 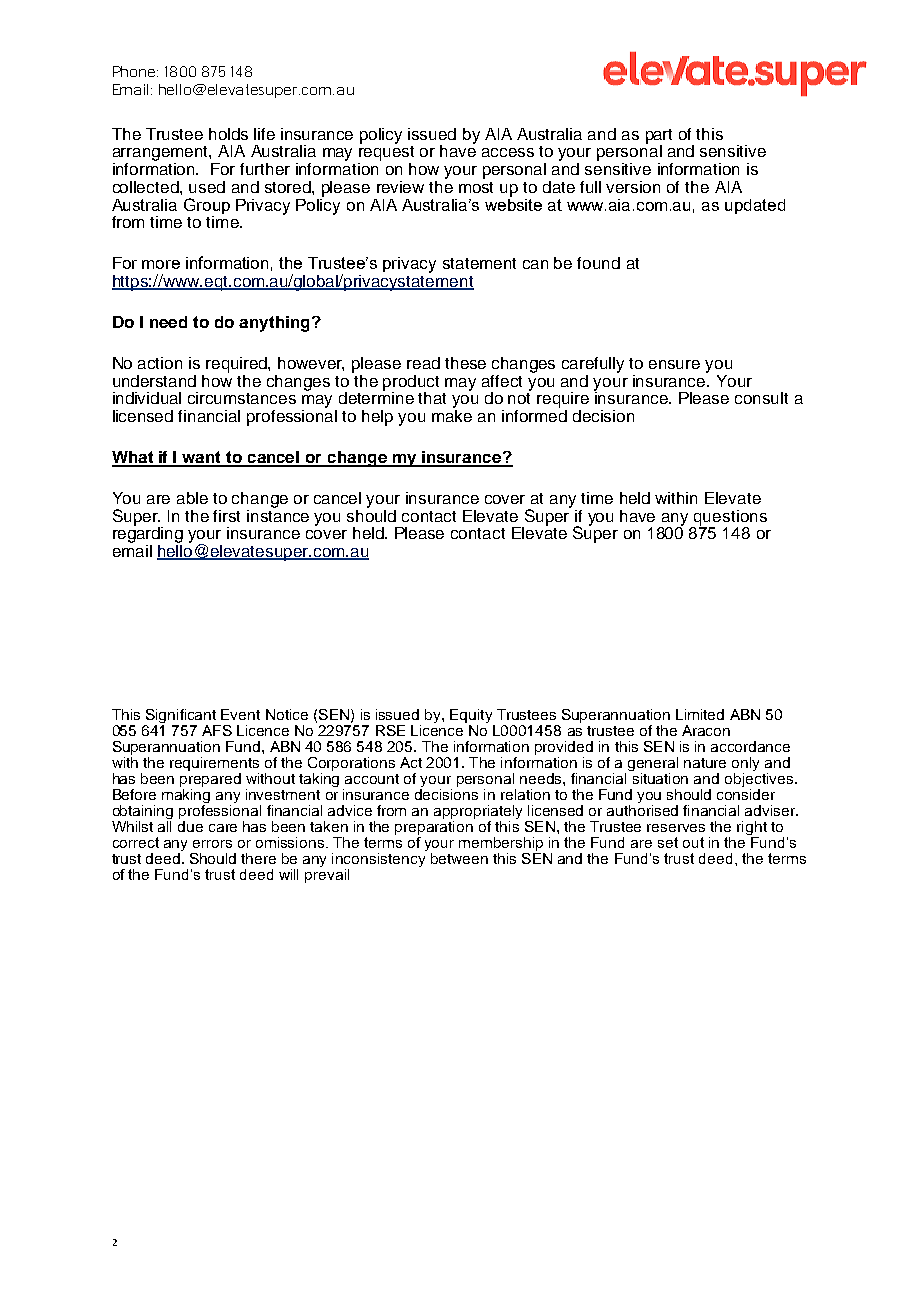 What do you see at coordinates (452, 414) in the screenshot?
I see `make` at bounding box center [452, 414].
